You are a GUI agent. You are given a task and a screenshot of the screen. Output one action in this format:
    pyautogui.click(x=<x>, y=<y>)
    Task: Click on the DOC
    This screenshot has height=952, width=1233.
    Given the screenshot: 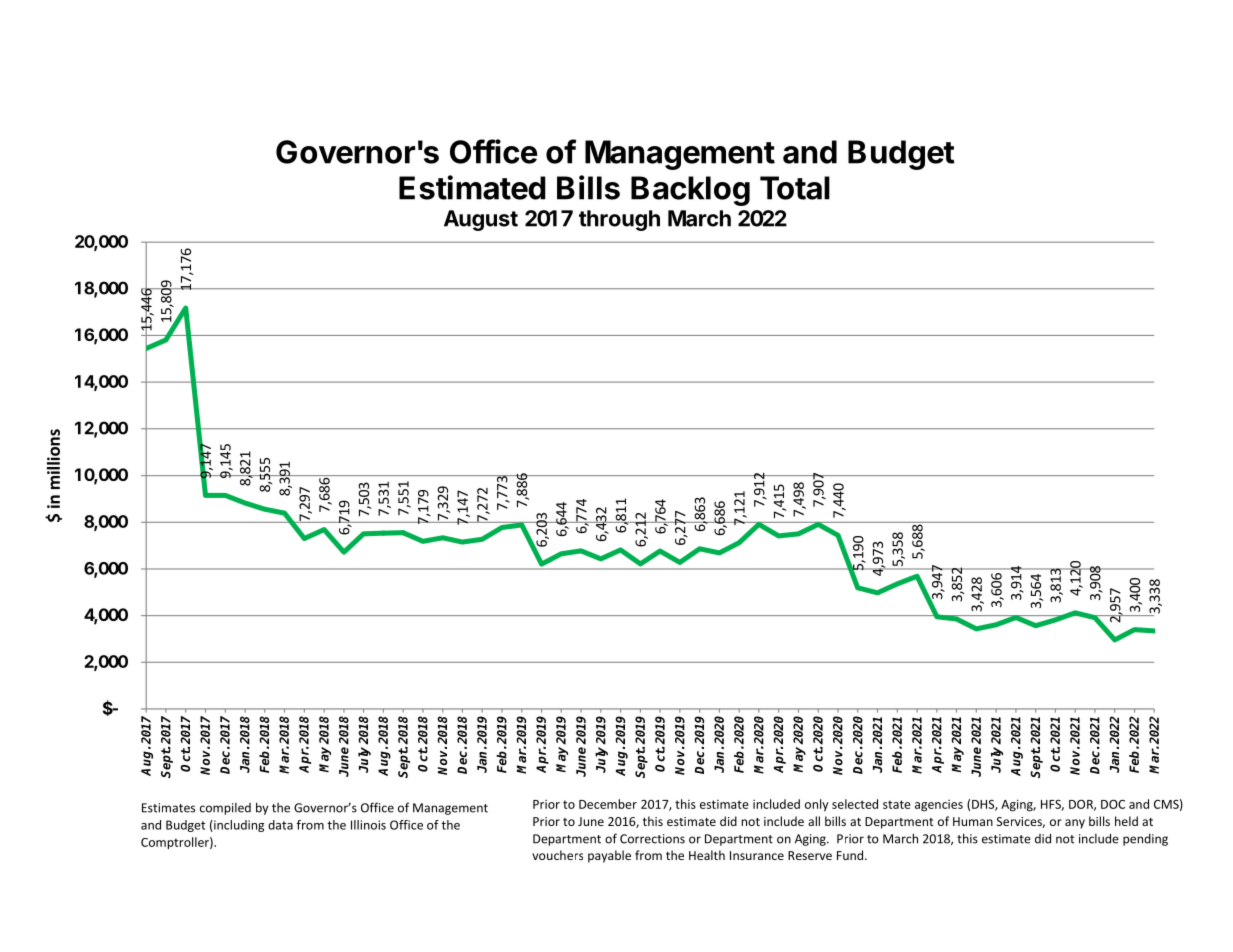 What is the action you would take?
    pyautogui.click(x=1113, y=804)
